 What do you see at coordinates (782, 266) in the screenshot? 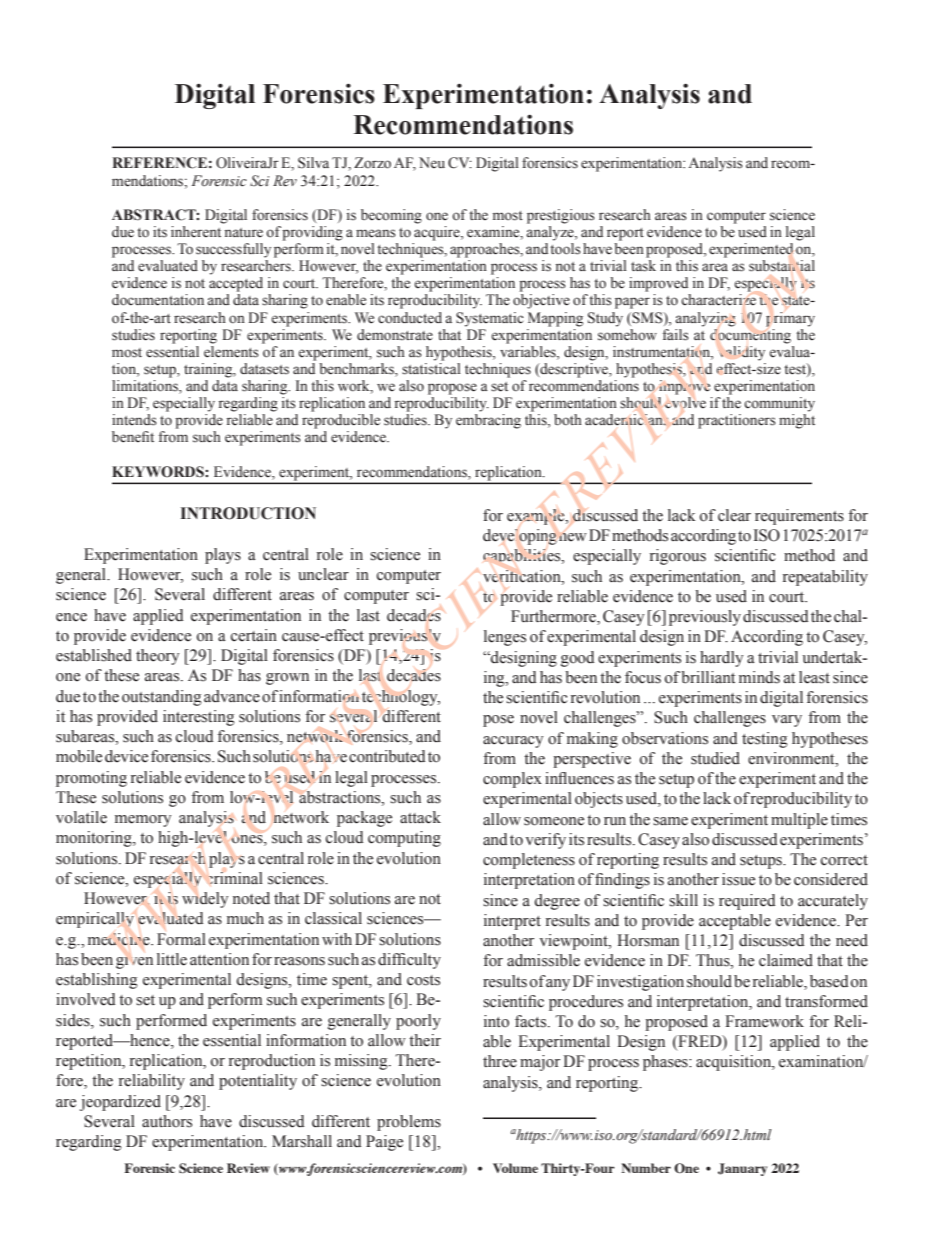
I see `substantial` at bounding box center [782, 266].
